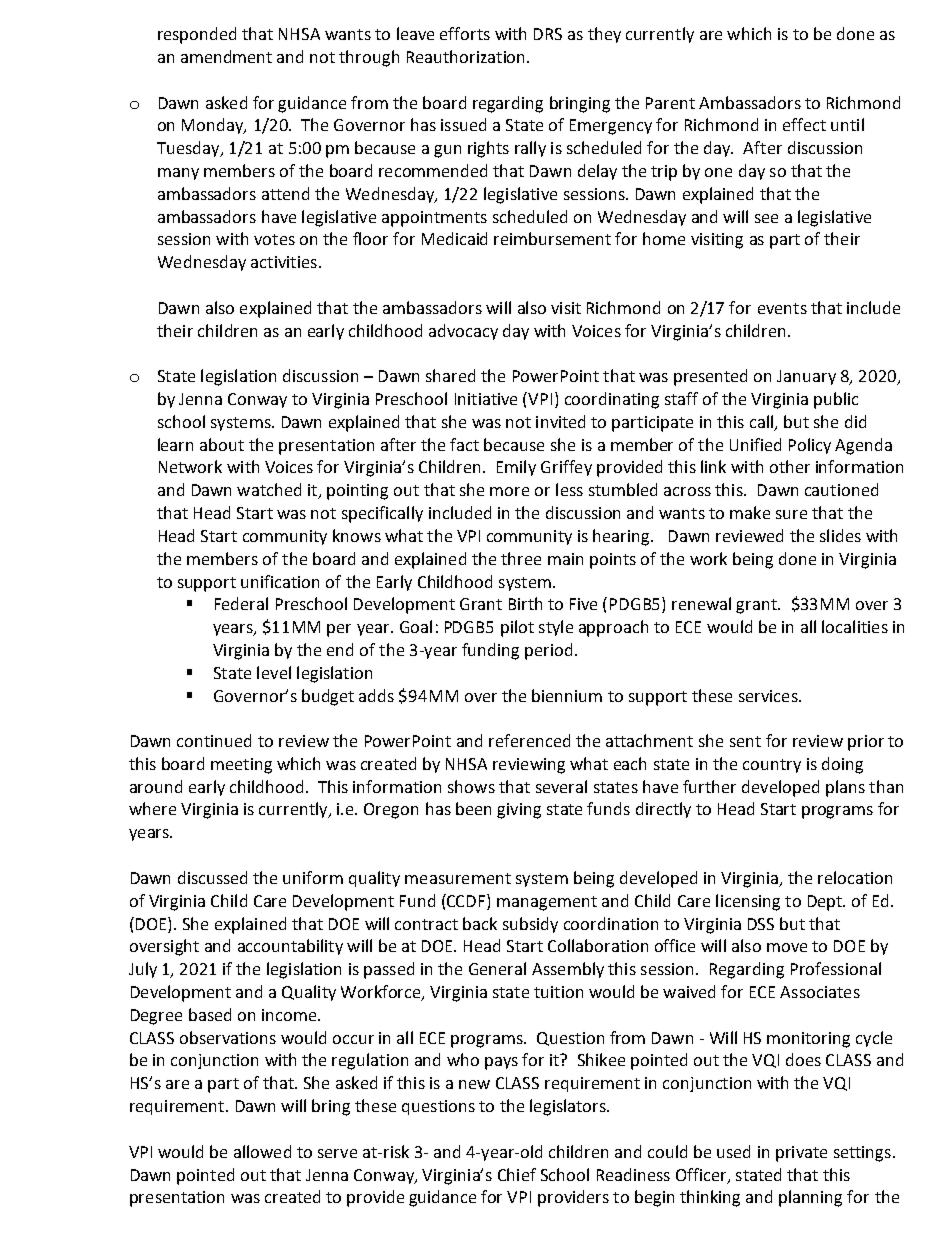  Describe the element at coordinates (801, 1154) in the screenshot. I see `private` at that location.
